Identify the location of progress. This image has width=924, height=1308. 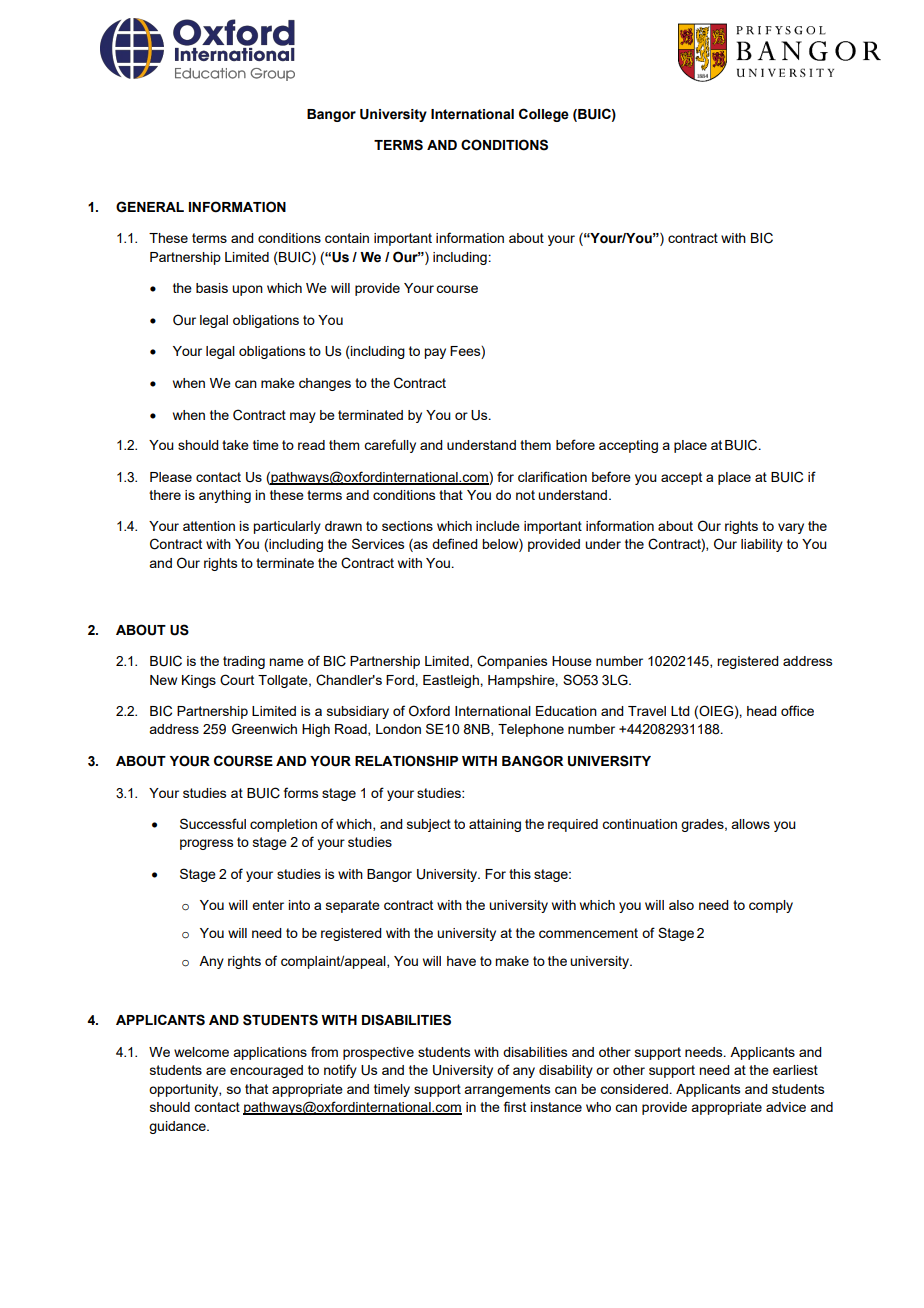
(206, 844).
